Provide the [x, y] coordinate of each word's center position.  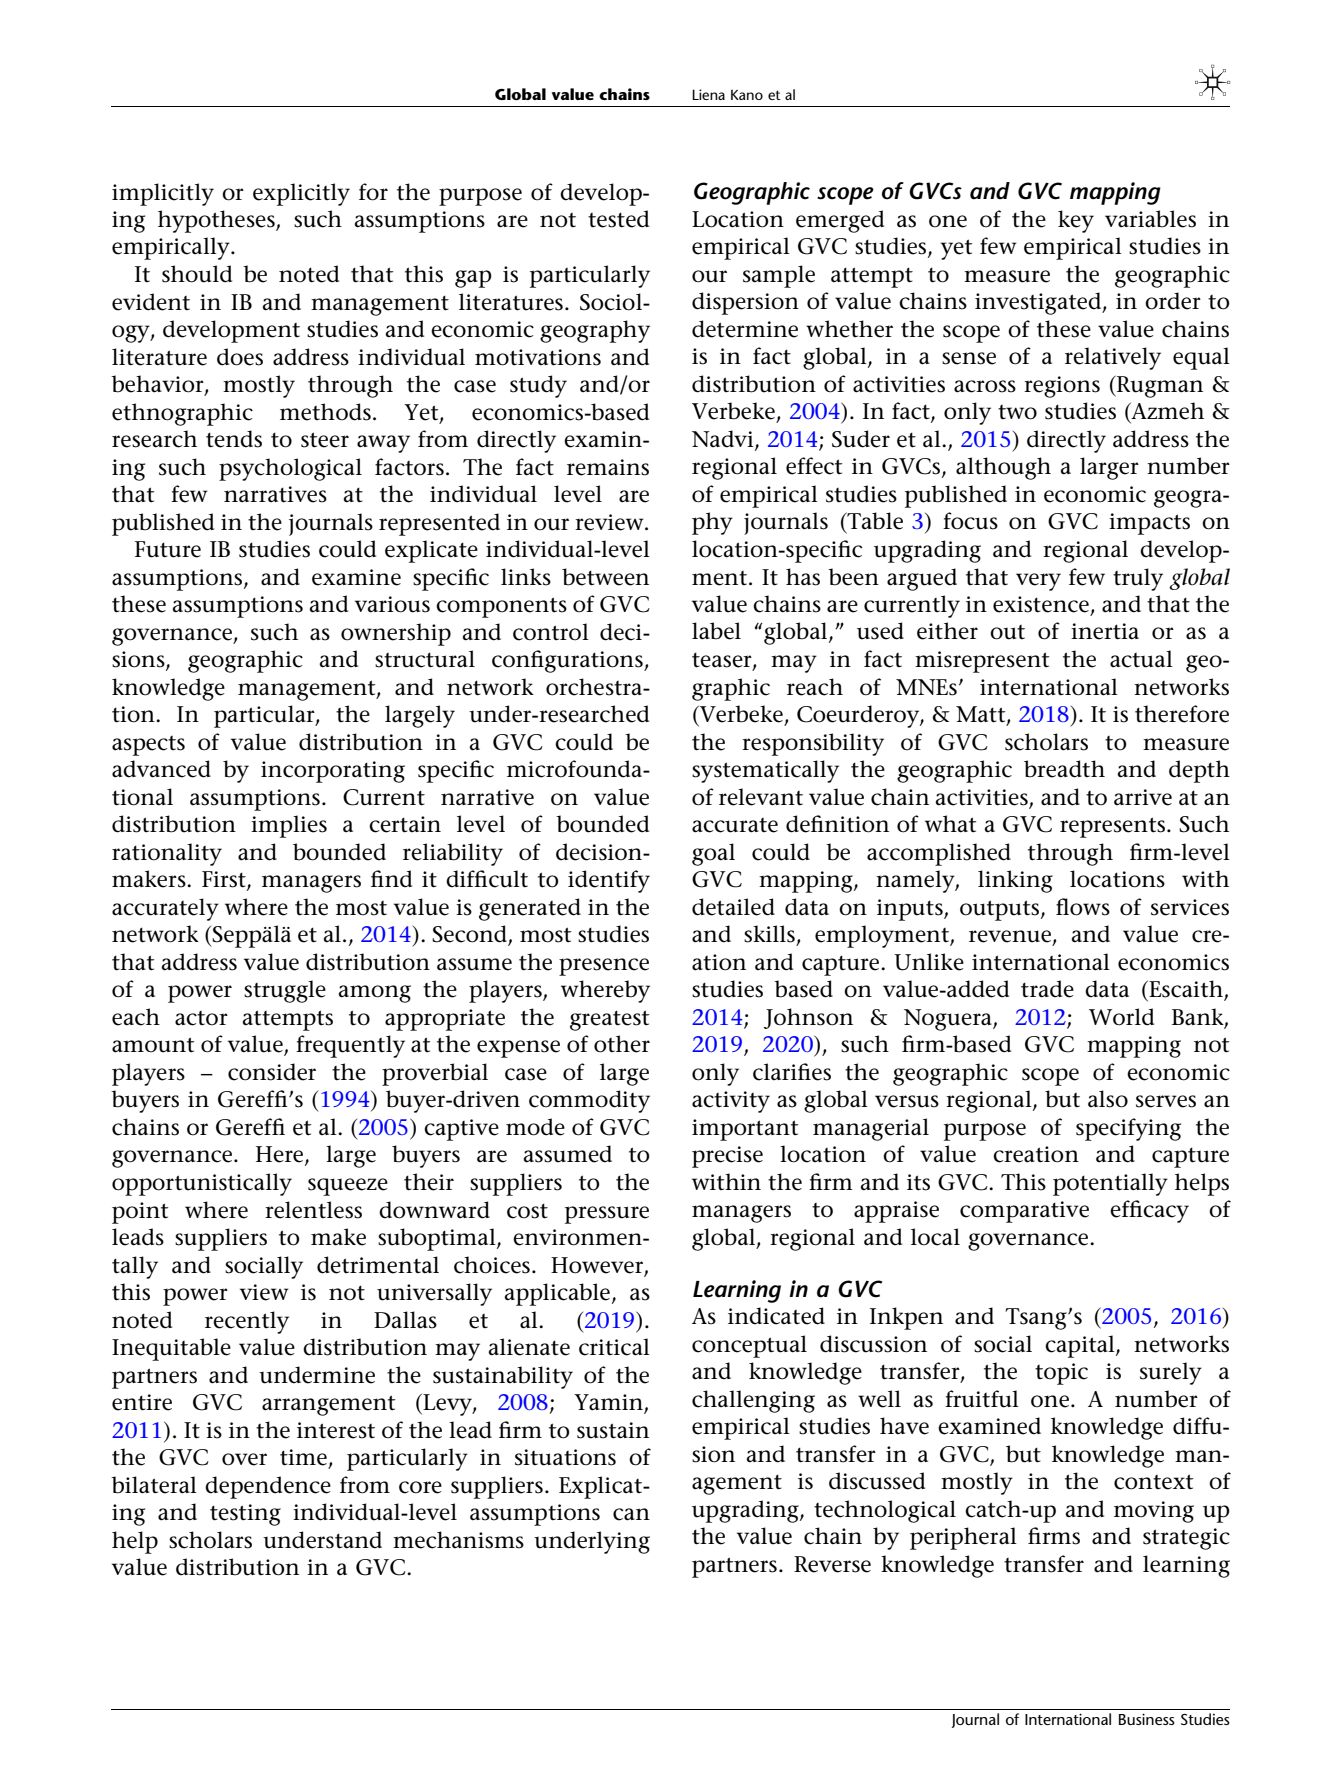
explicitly [301, 194]
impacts [1149, 524]
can [631, 1514]
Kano [747, 95]
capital [1081, 1346]
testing [245, 1515]
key [1076, 221]
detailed [733, 907]
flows [1083, 907]
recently [247, 1322]
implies [289, 826]
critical [614, 1347]
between [605, 577]
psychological [290, 469]
